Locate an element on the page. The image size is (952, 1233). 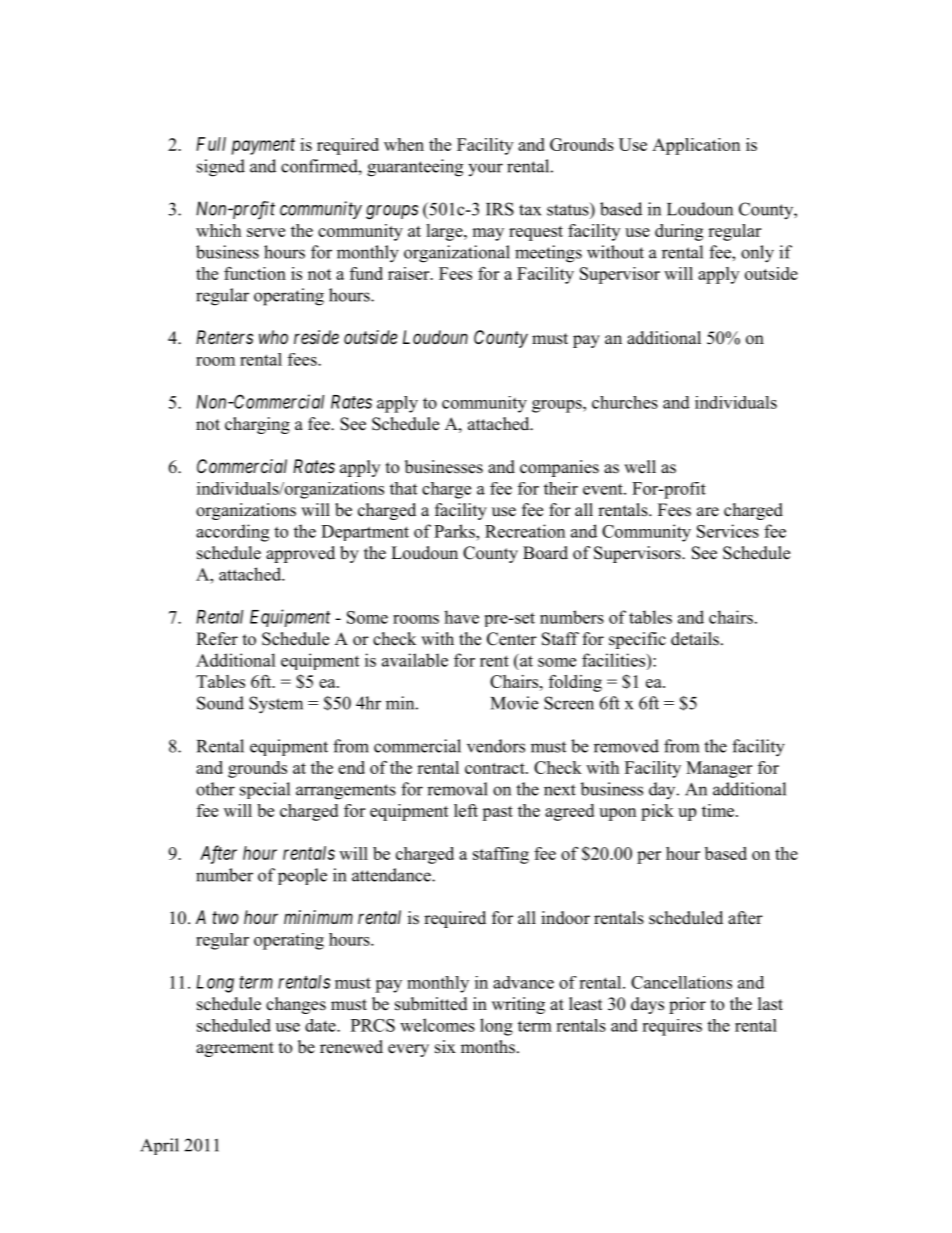
churches is located at coordinates (625, 402).
